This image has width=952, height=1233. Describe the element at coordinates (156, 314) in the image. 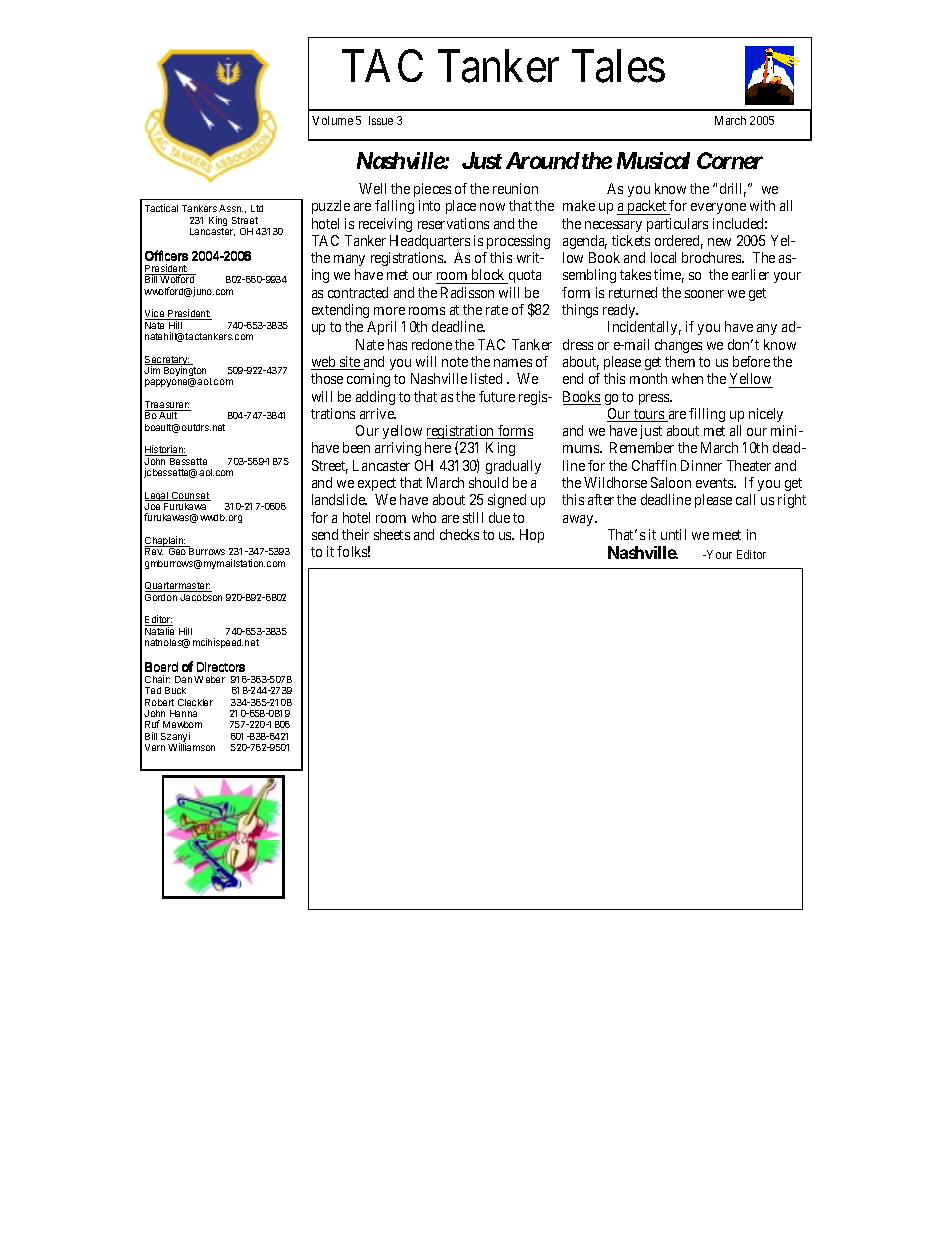

I see `Vice` at that location.
